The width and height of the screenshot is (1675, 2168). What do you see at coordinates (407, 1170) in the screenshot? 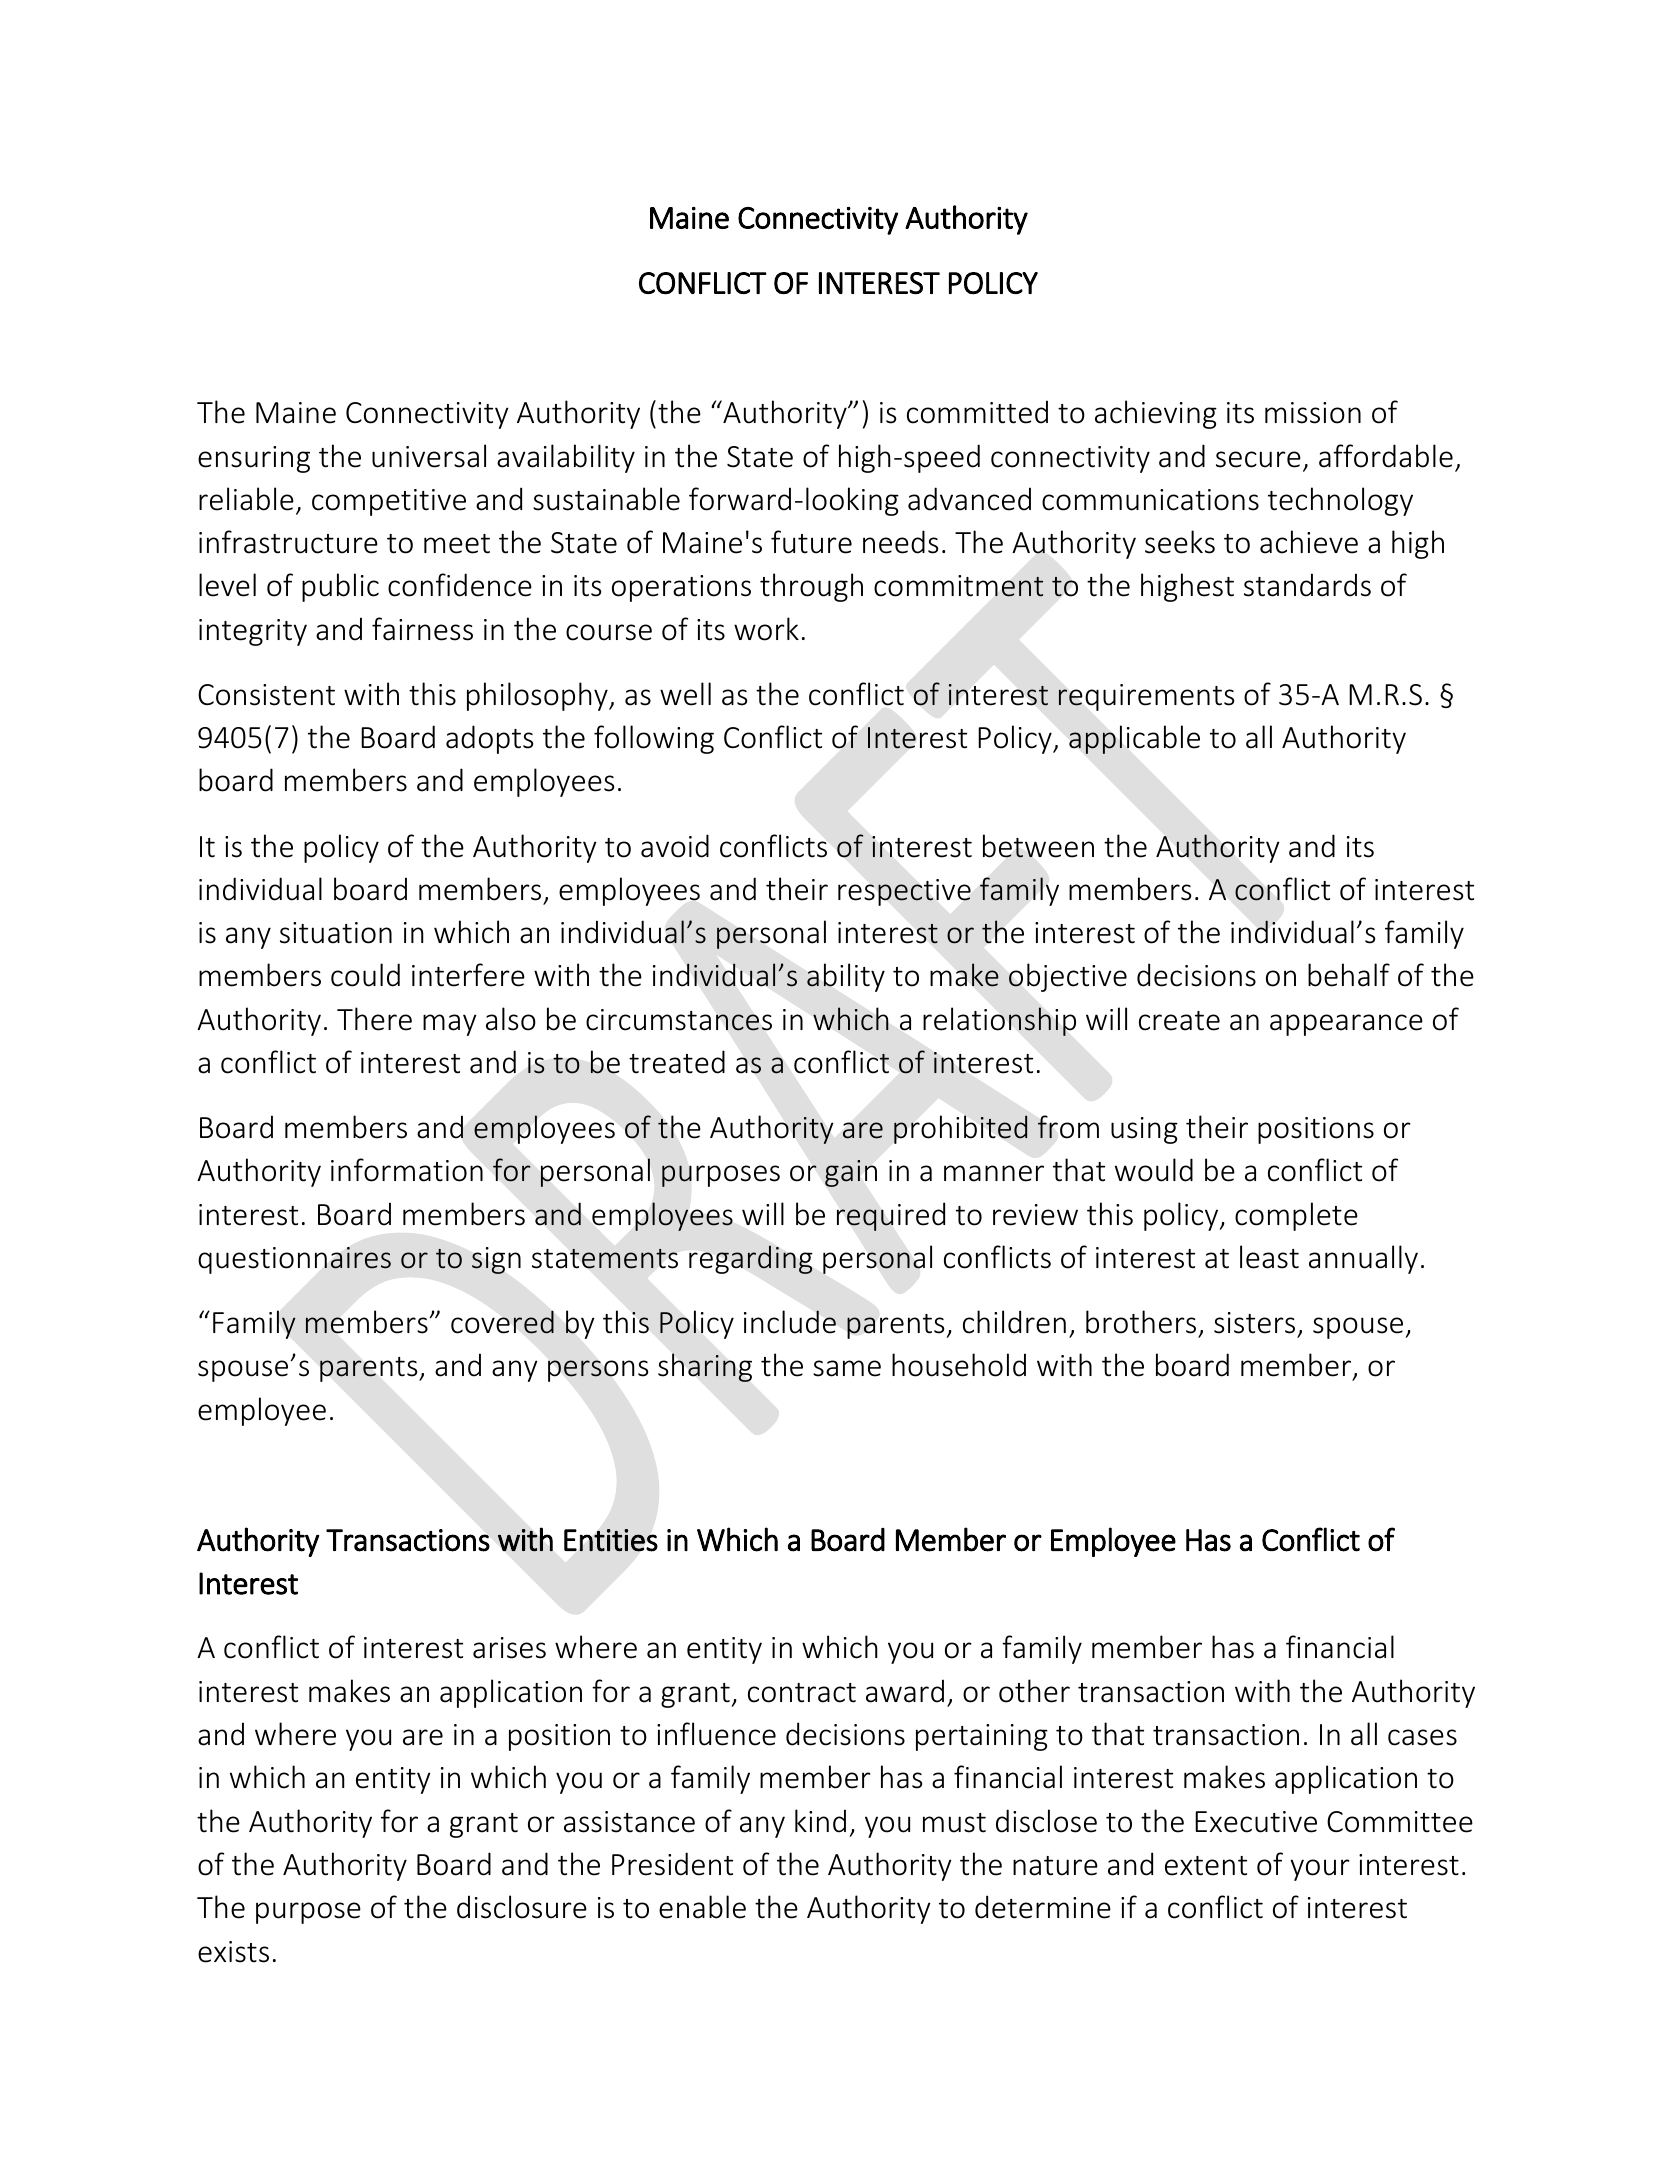
I see `information` at bounding box center [407, 1170].
